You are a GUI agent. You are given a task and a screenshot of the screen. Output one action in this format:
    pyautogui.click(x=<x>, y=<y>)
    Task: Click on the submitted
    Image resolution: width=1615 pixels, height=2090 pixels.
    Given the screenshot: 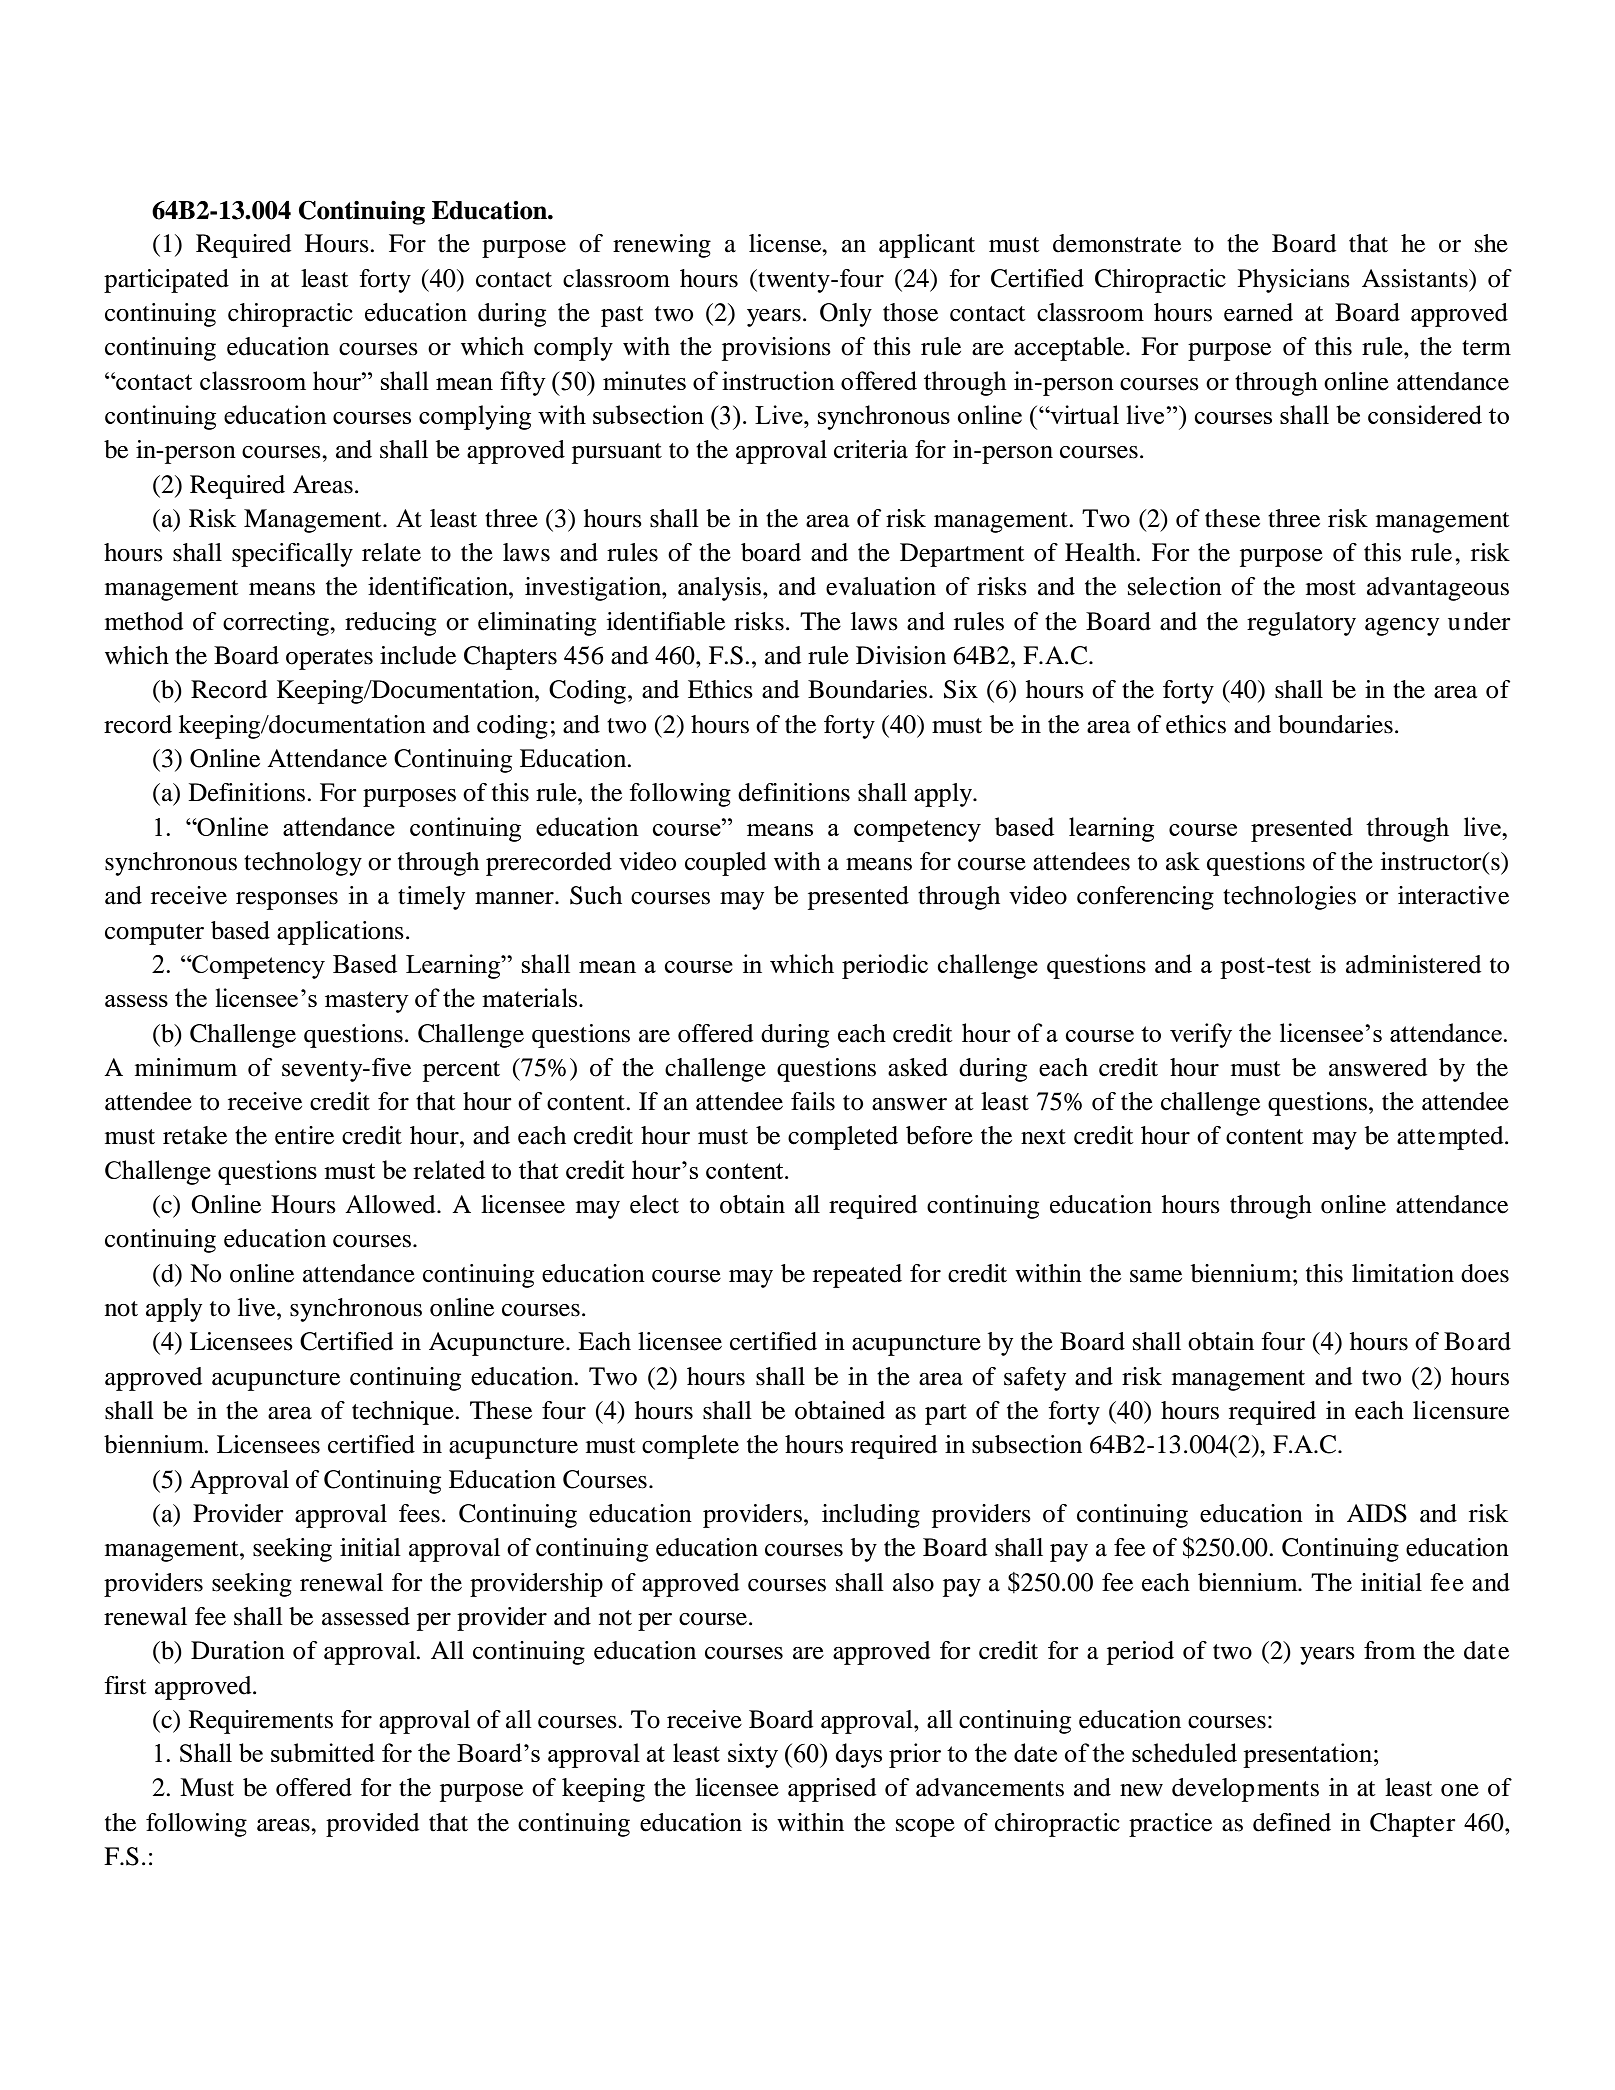 What is the action you would take?
    pyautogui.click(x=323, y=1752)
